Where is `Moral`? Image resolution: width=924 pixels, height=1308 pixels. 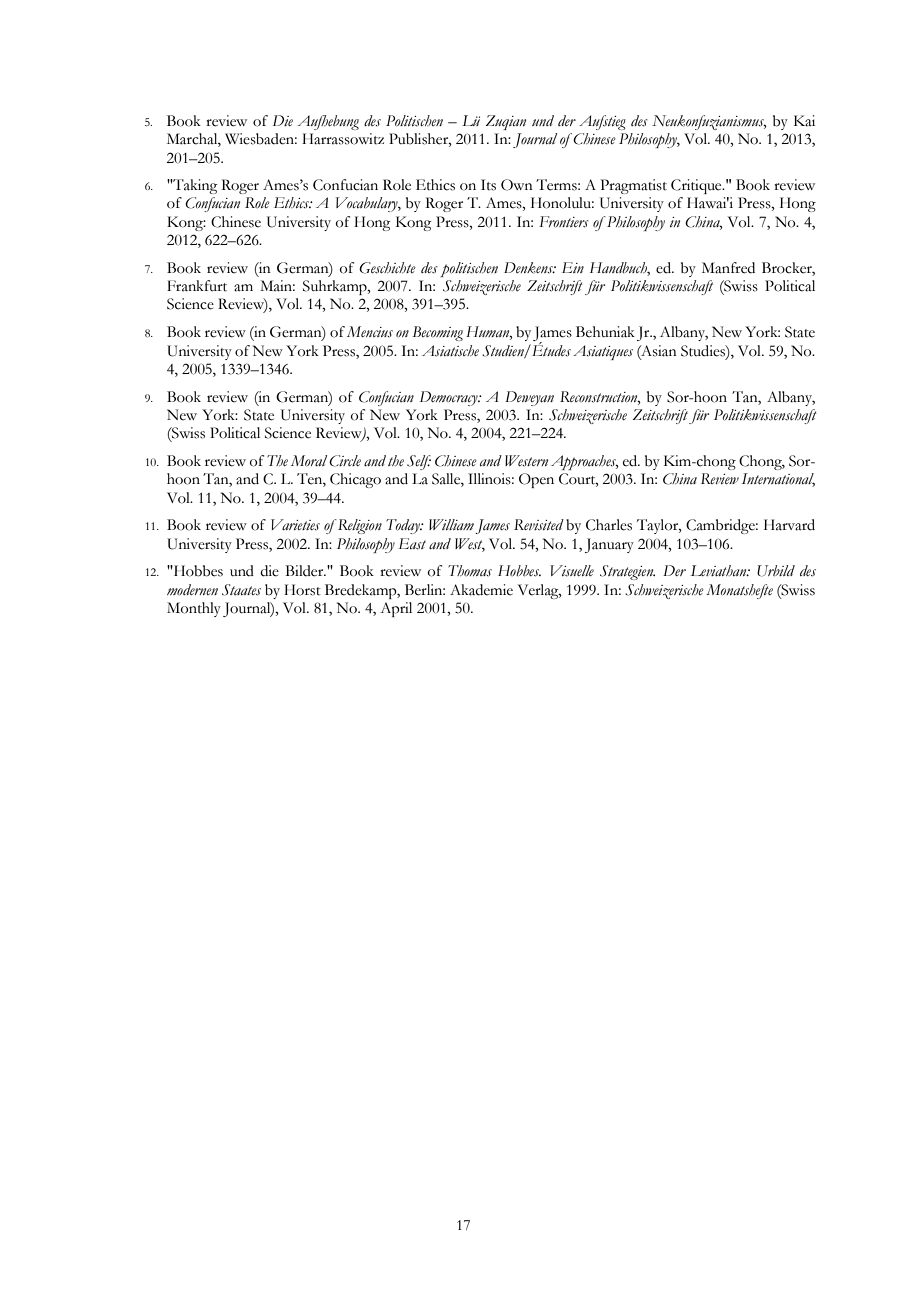 Moral is located at coordinates (309, 461).
